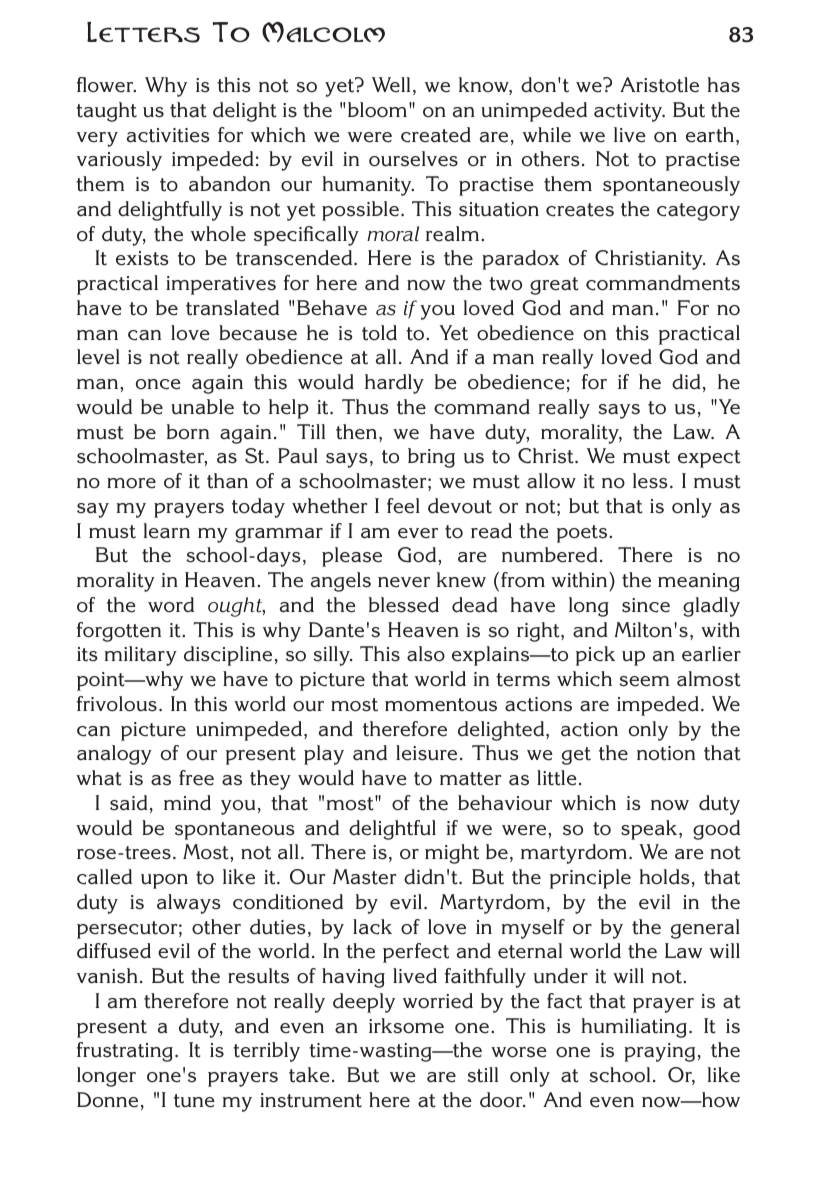  I want to click on upon, so click(164, 881).
